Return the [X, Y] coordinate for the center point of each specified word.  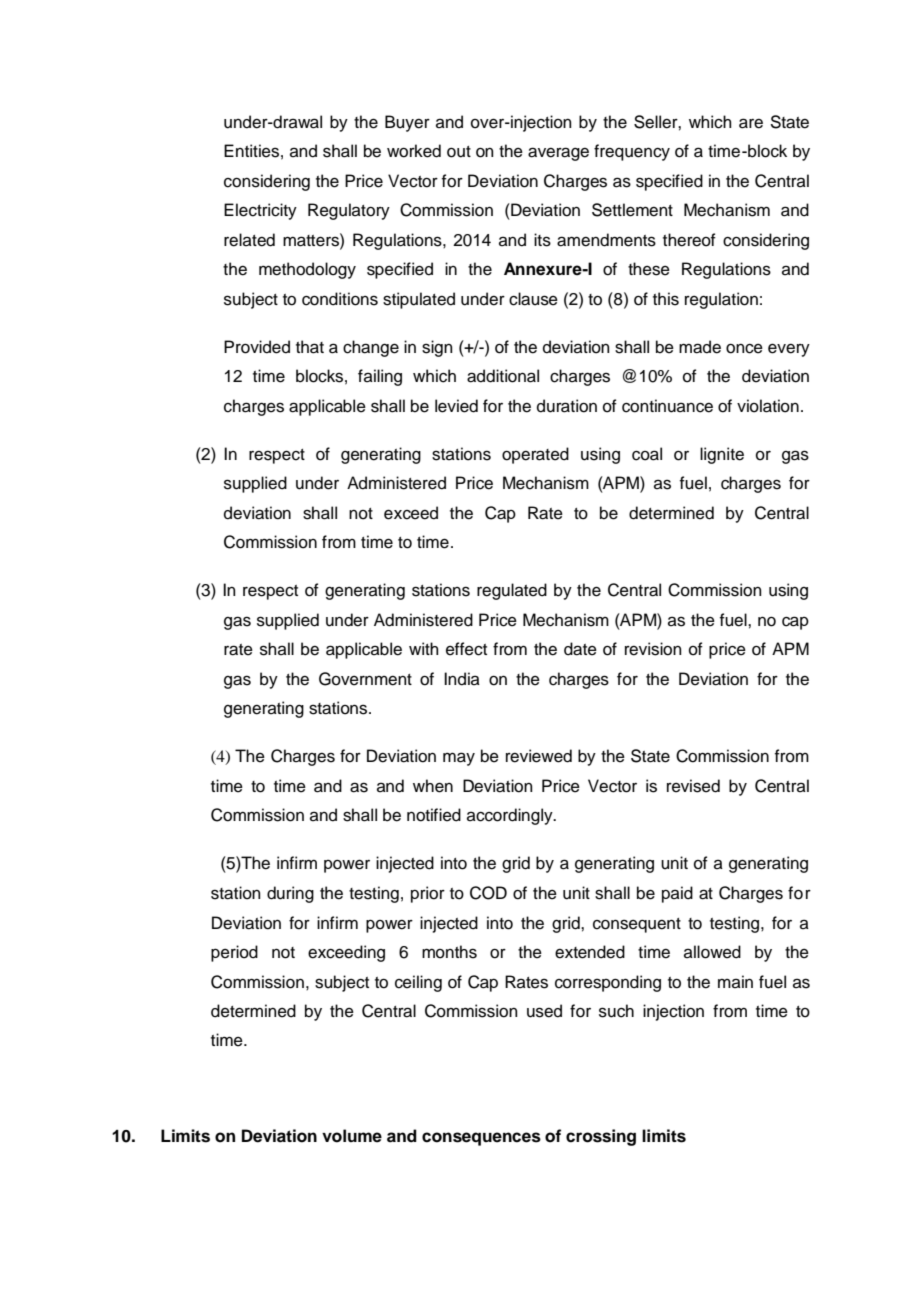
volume [352, 1136]
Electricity [260, 211]
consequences [481, 1139]
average [558, 154]
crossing [601, 1137]
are [751, 123]
